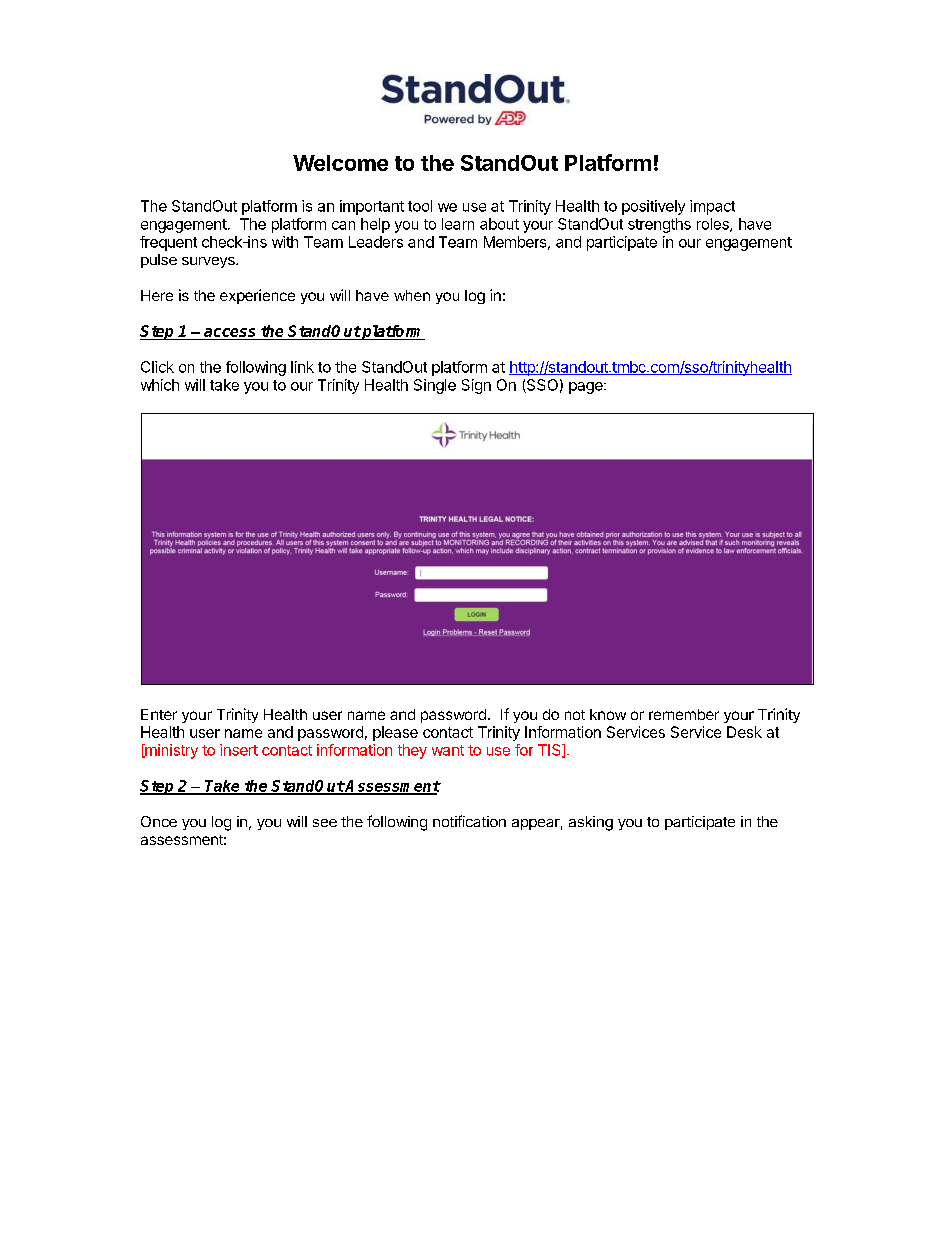 The width and height of the screenshot is (952, 1233). Describe the element at coordinates (653, 207) in the screenshot. I see `positively` at that location.
